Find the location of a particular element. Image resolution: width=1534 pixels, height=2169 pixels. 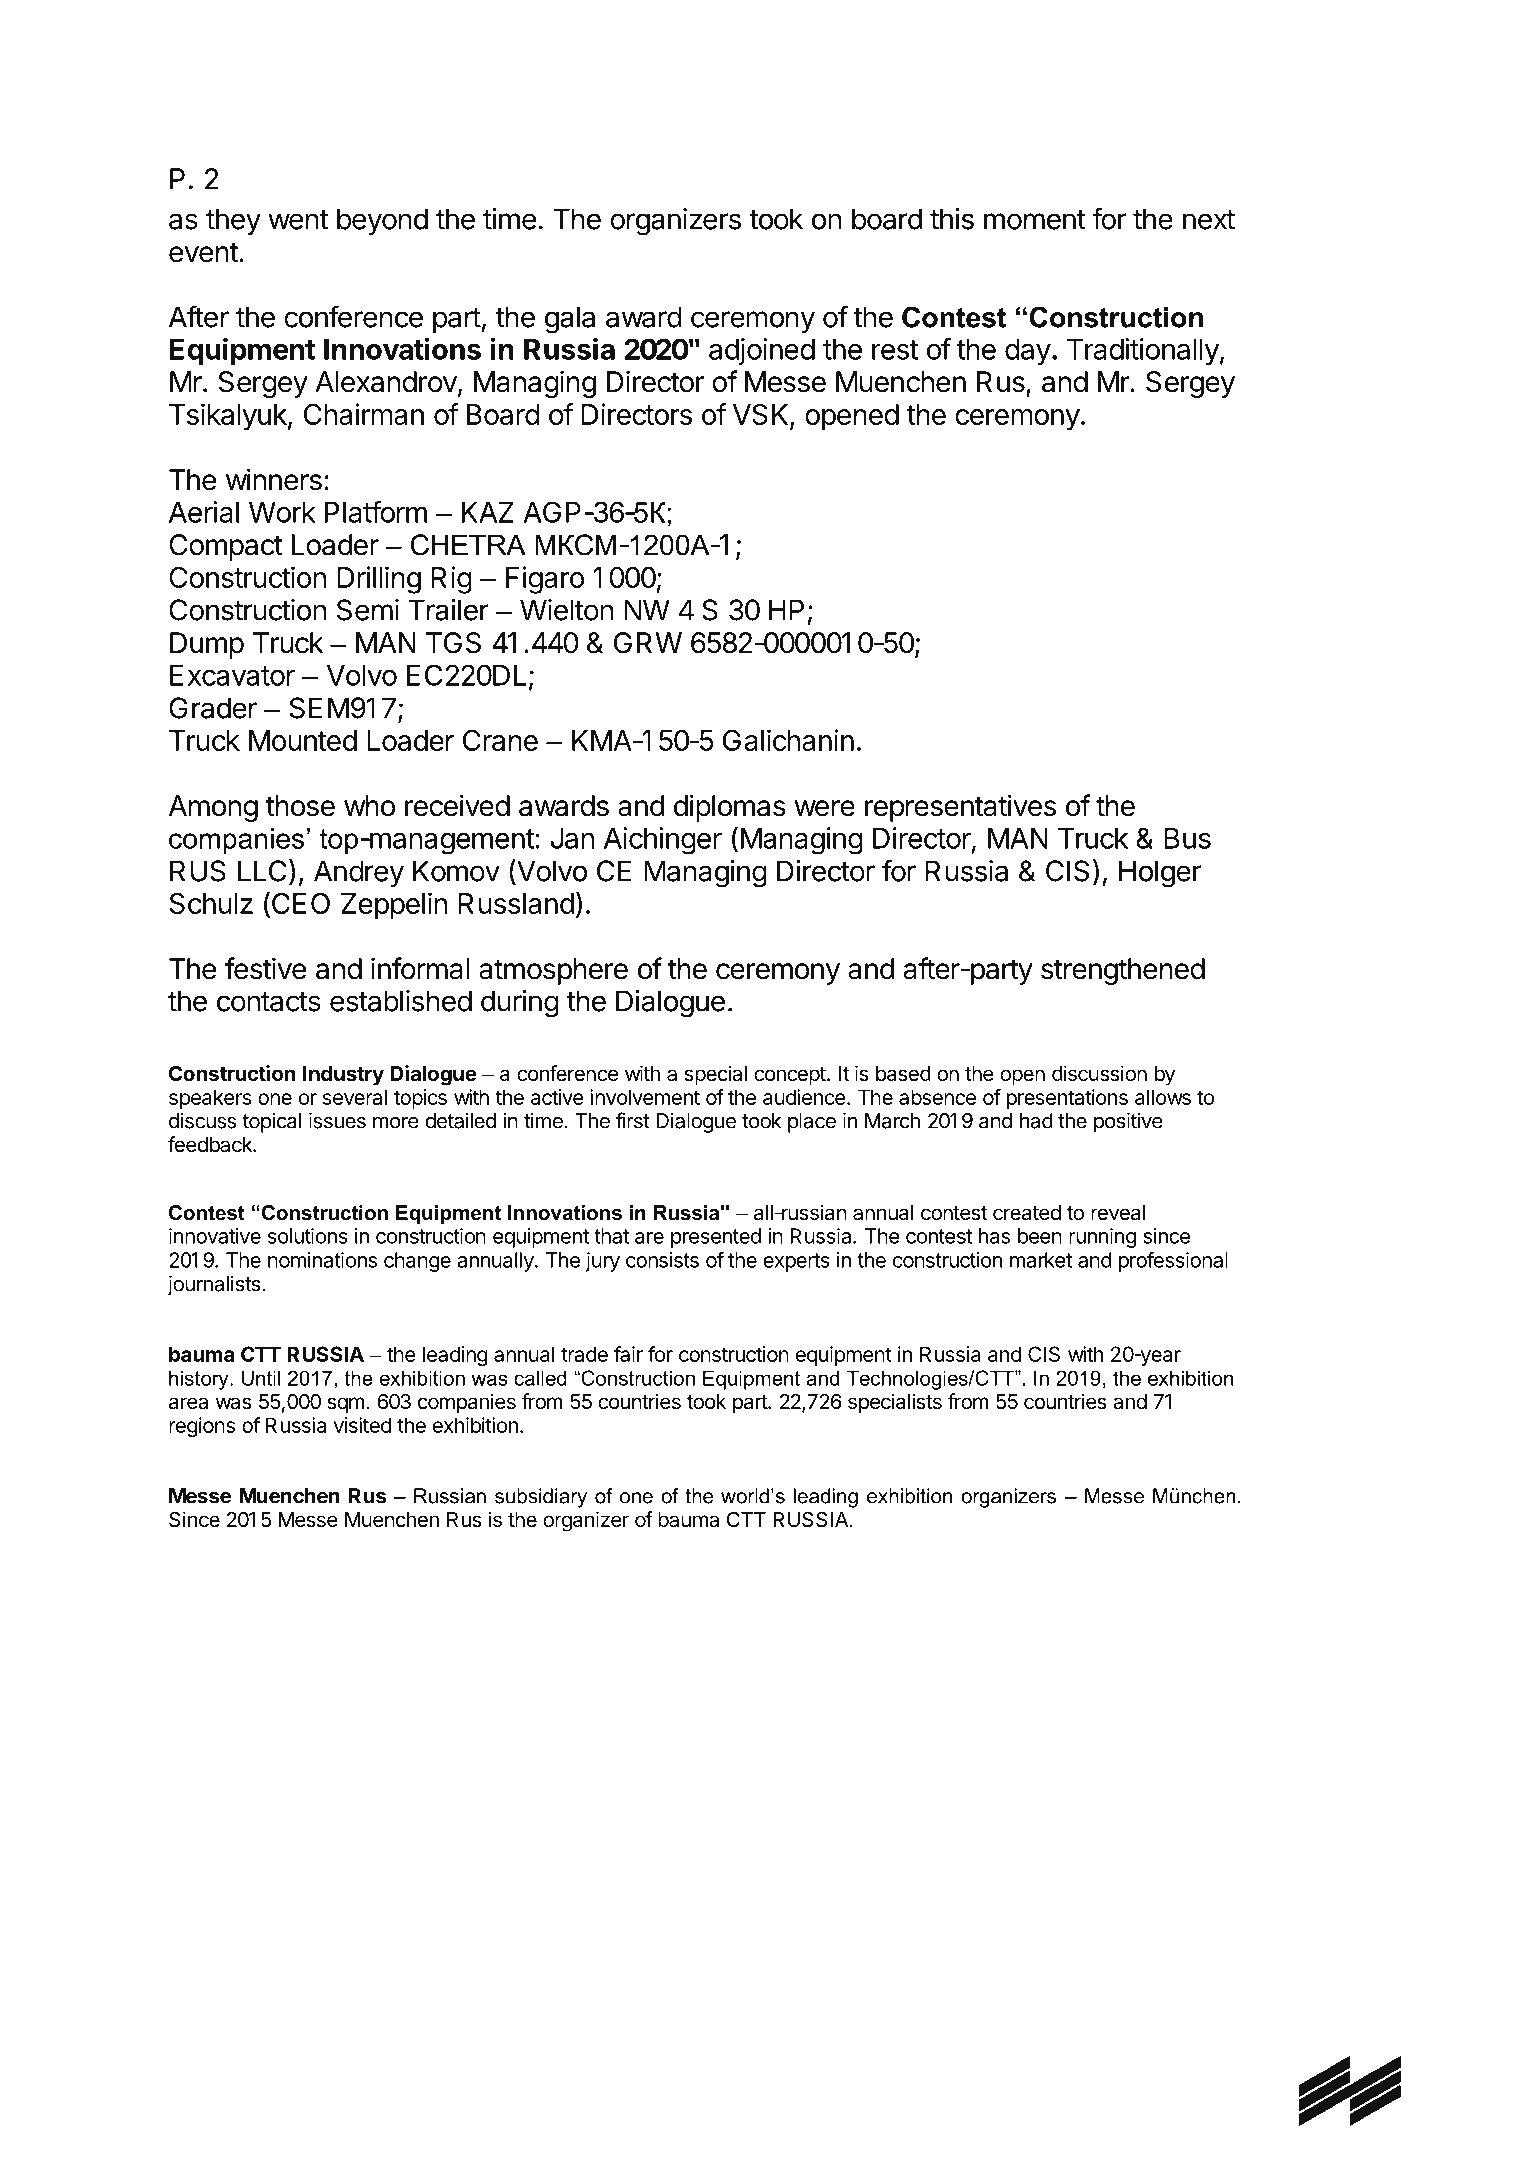

visited is located at coordinates (362, 1425).
